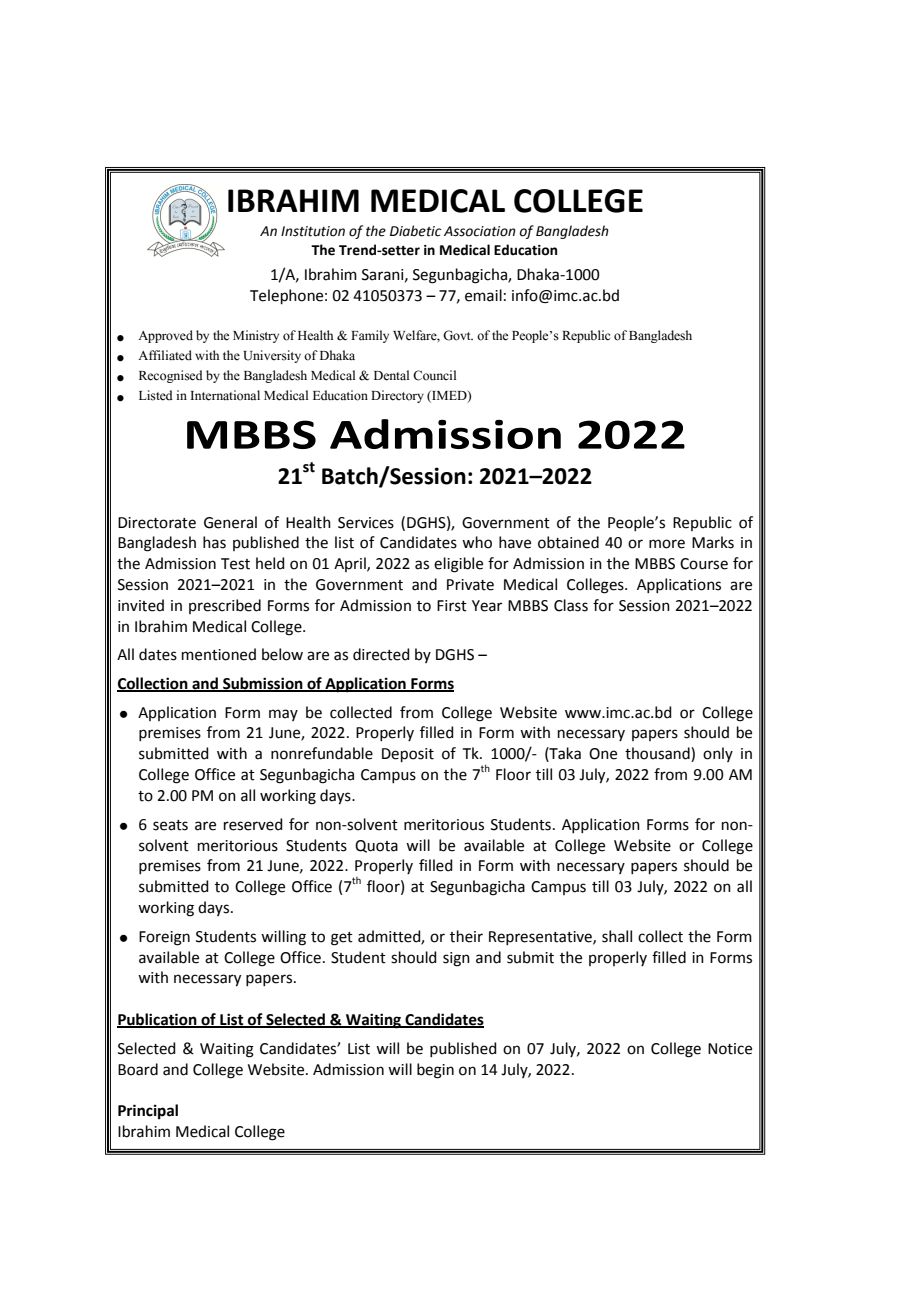  I want to click on thousand, so click(658, 754).
